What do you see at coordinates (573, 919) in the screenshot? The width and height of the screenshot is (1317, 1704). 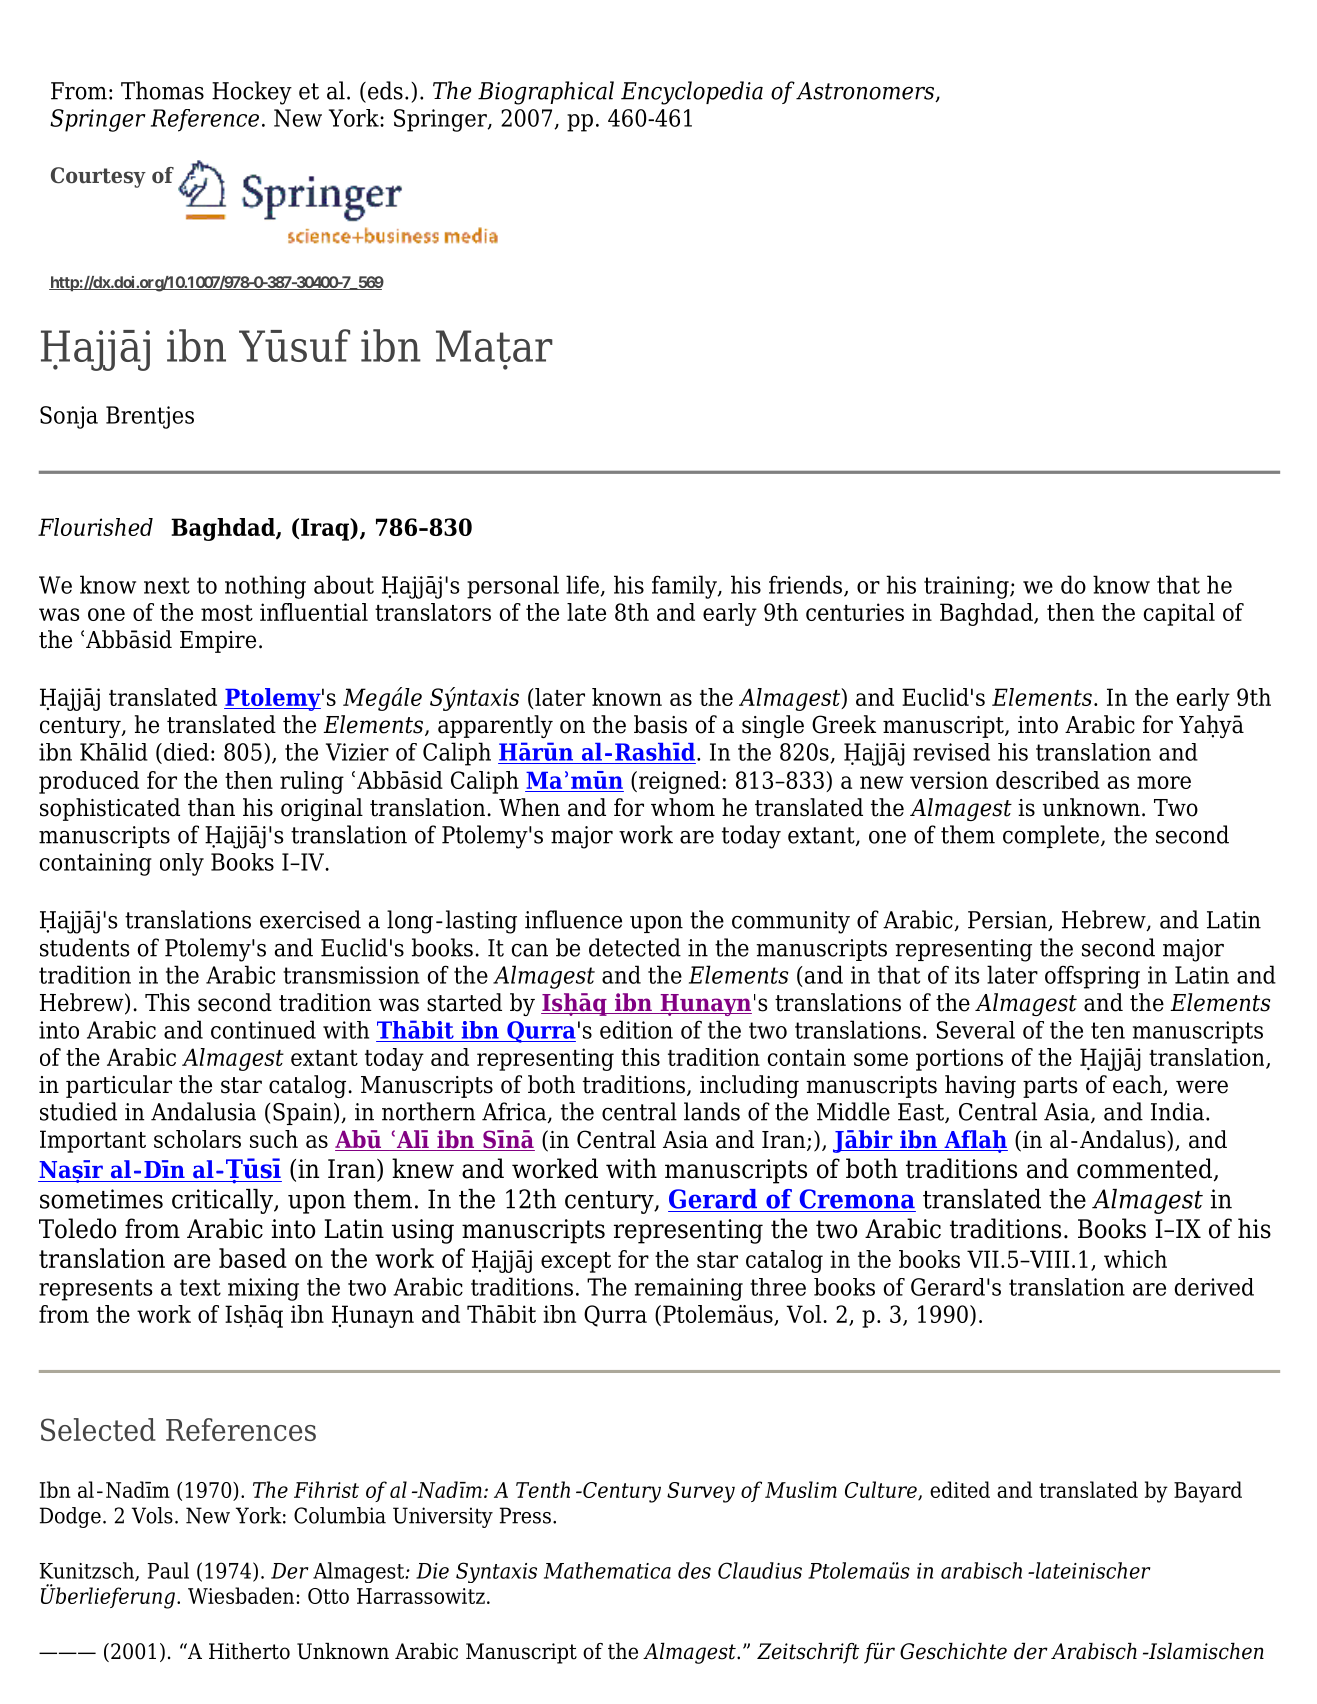 I see `influence` at bounding box center [573, 919].
